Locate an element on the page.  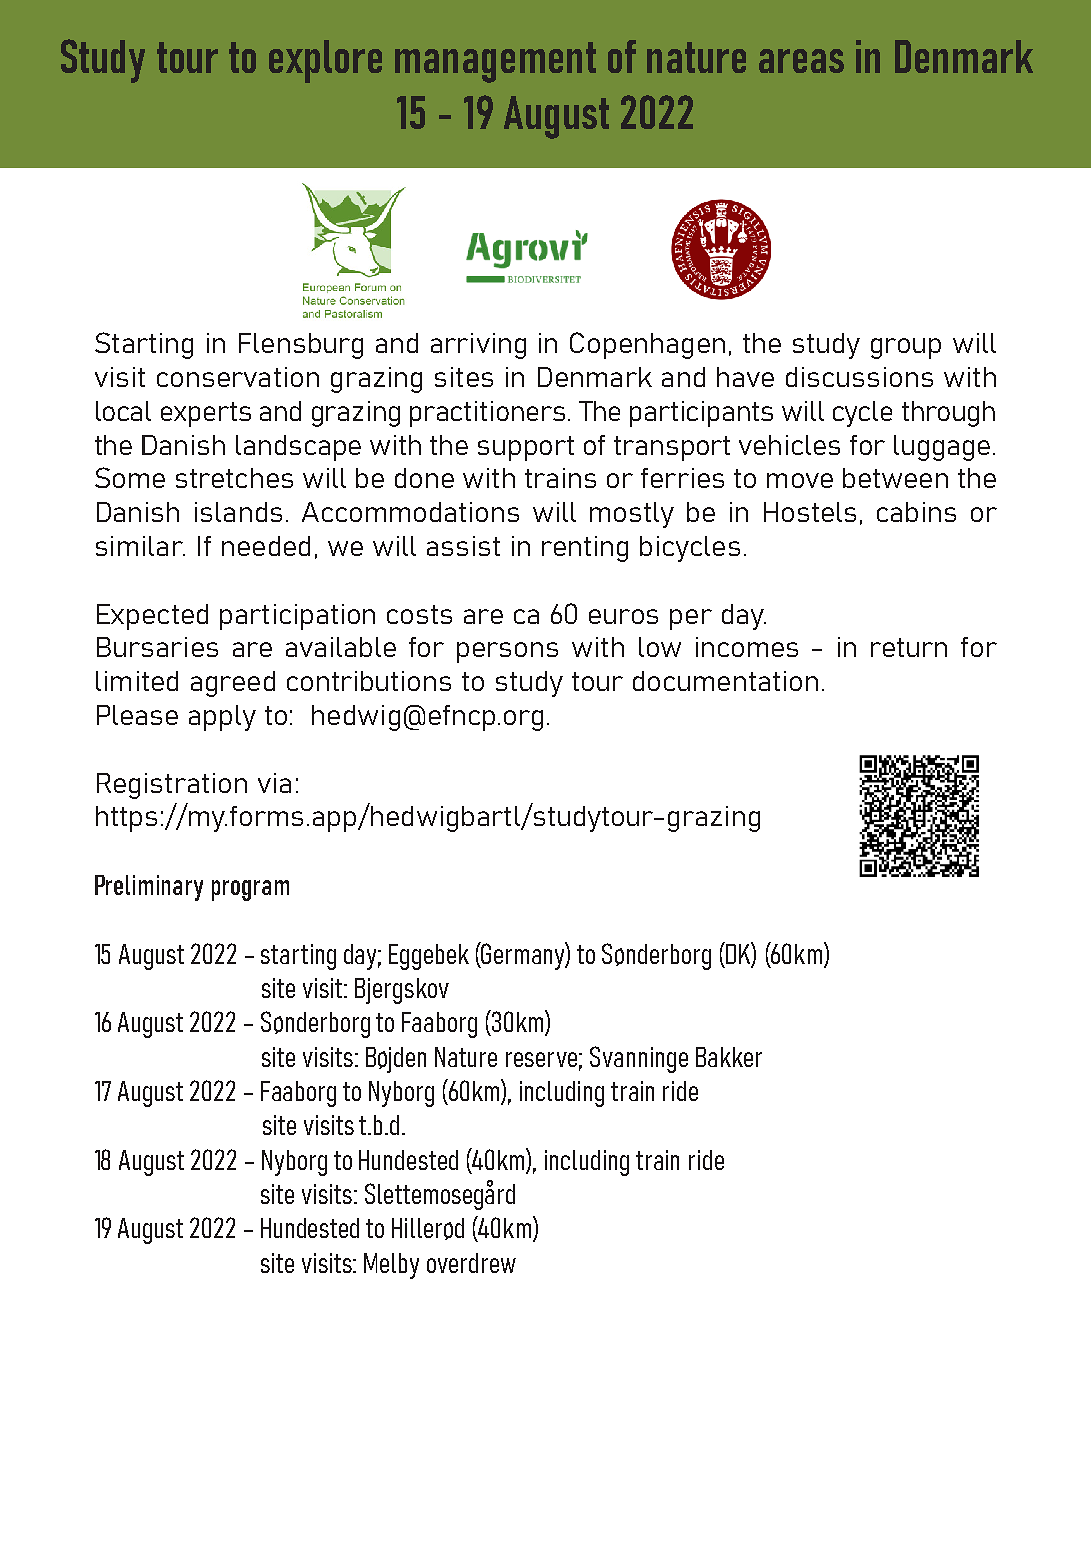
apply is located at coordinates (222, 718).
